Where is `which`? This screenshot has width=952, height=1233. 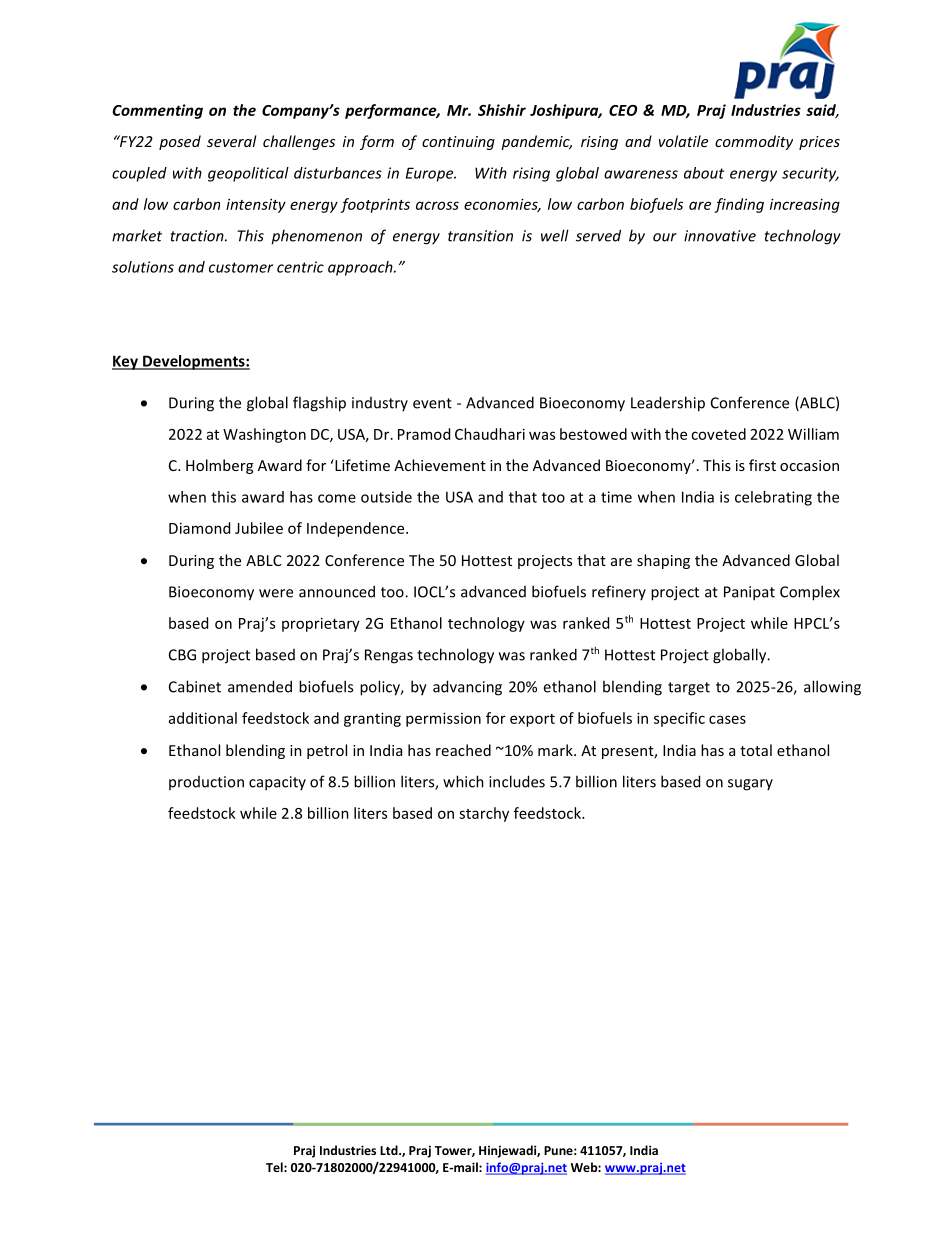 which is located at coordinates (463, 781).
